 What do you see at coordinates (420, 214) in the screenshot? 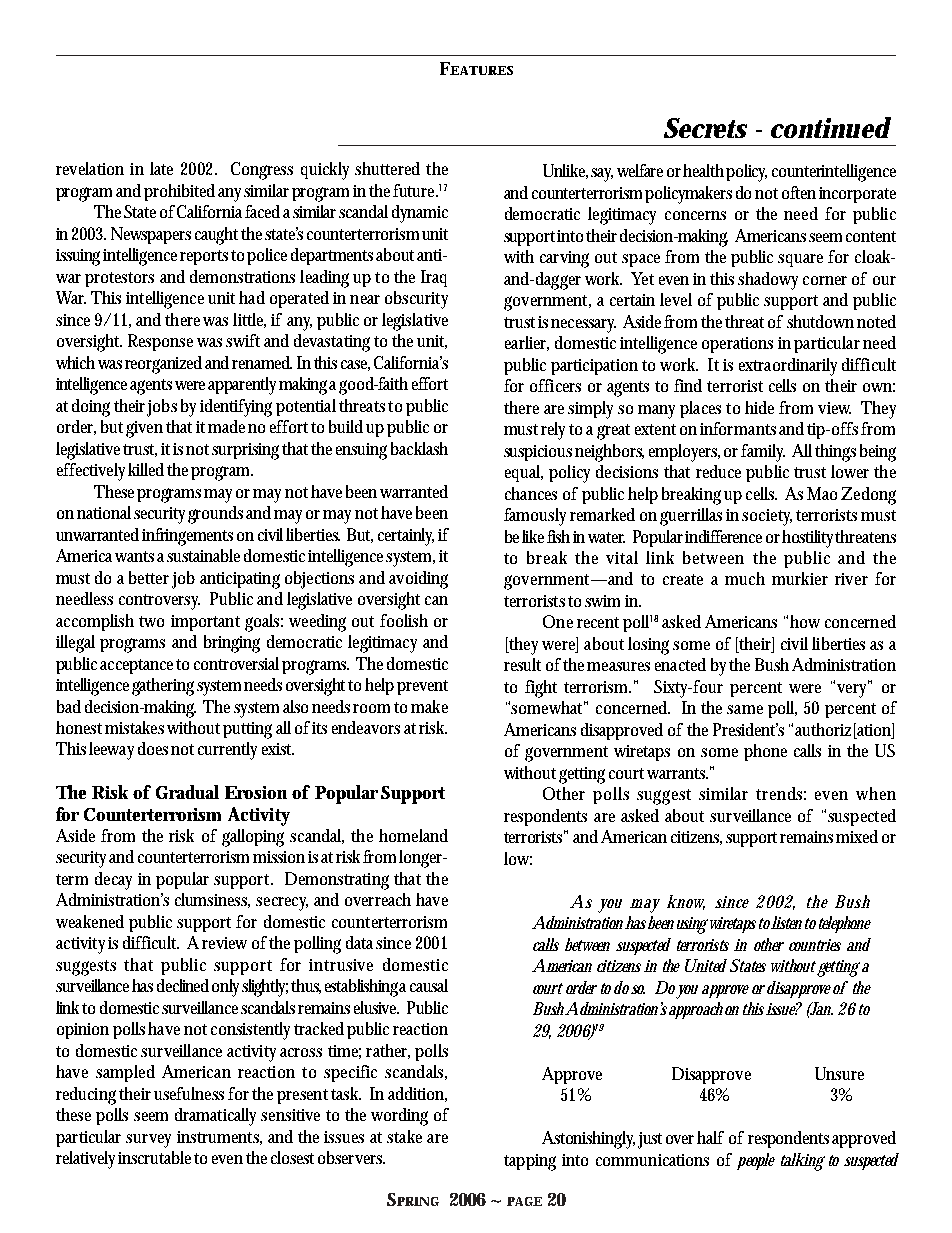
I see `dynamic` at bounding box center [420, 214].
